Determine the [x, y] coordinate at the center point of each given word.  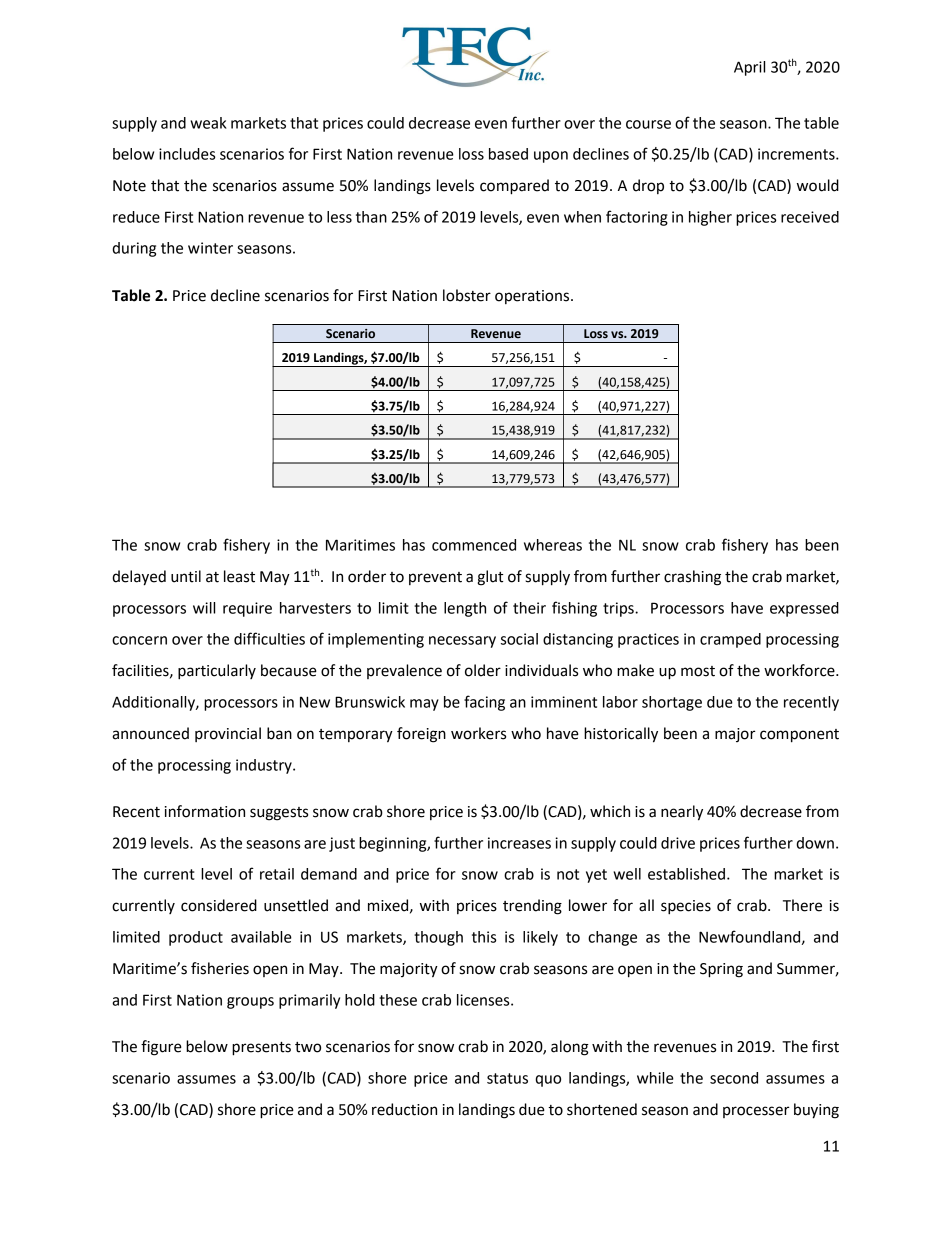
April [749, 68]
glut [490, 578]
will [204, 608]
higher [710, 218]
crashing [692, 578]
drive [678, 843]
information [205, 811]
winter [210, 248]
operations [533, 297]
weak [208, 123]
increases [519, 843]
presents [261, 1049]
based [508, 154]
